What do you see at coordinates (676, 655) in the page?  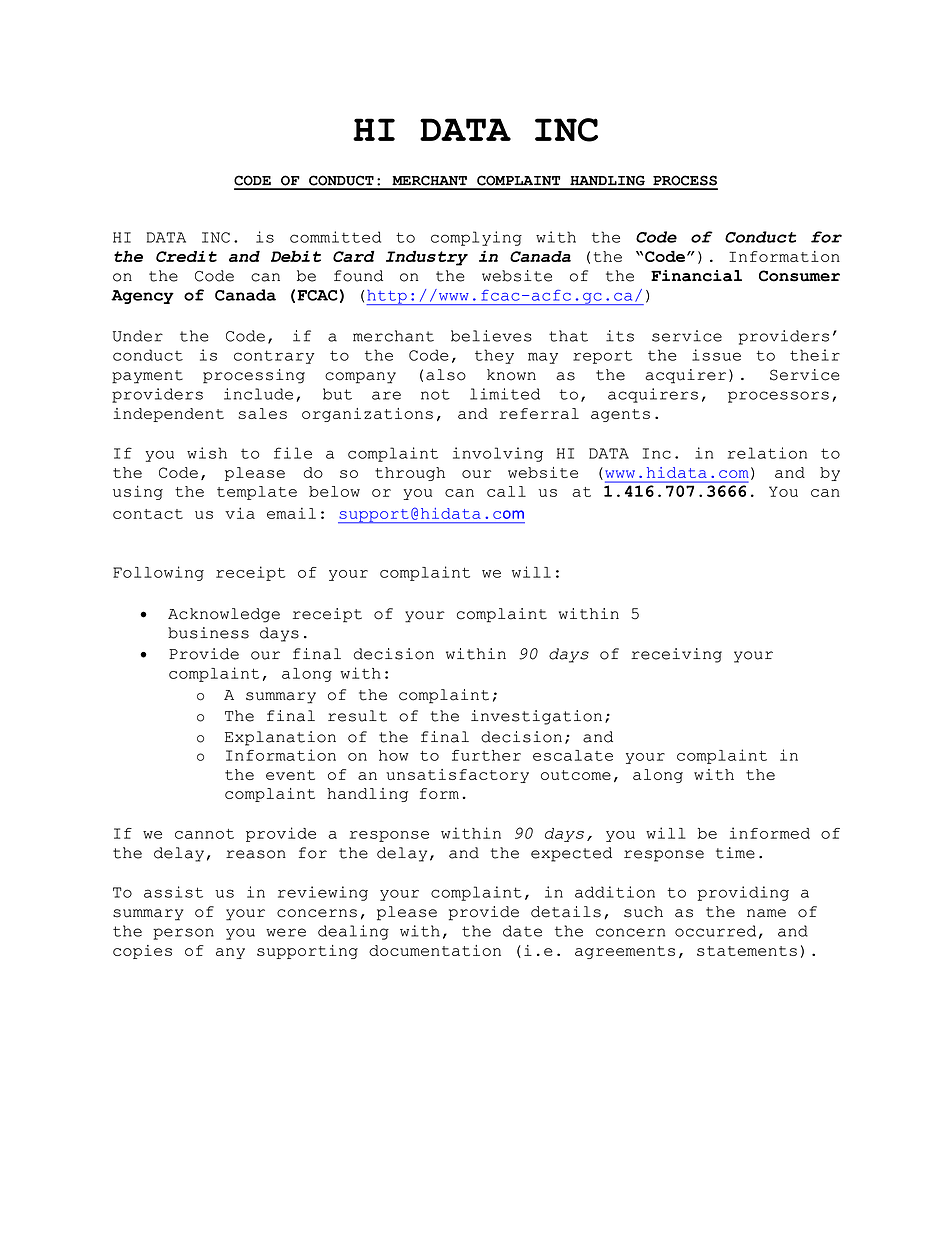 I see `receiving` at bounding box center [676, 655].
